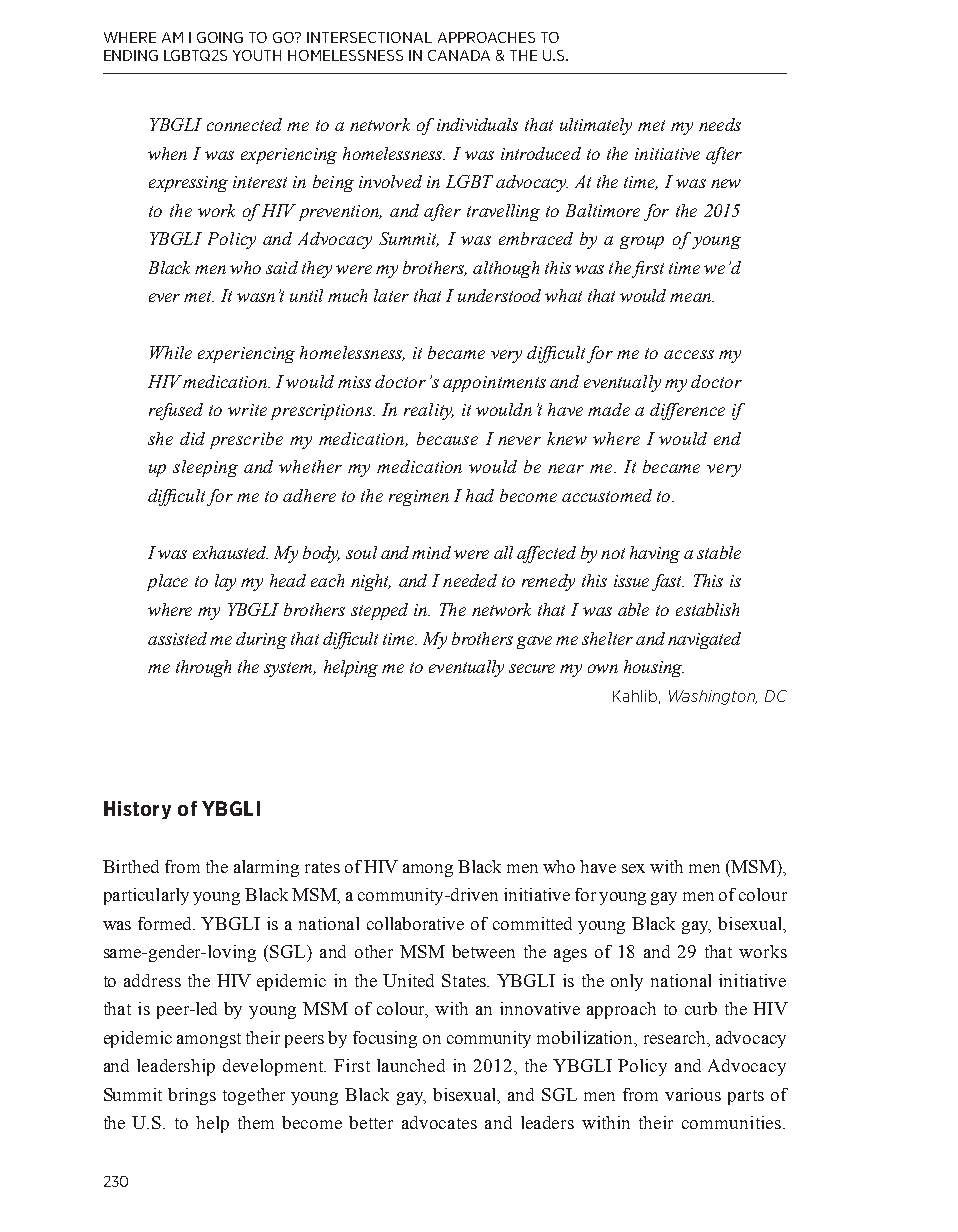  I want to click on needs, so click(720, 124).
